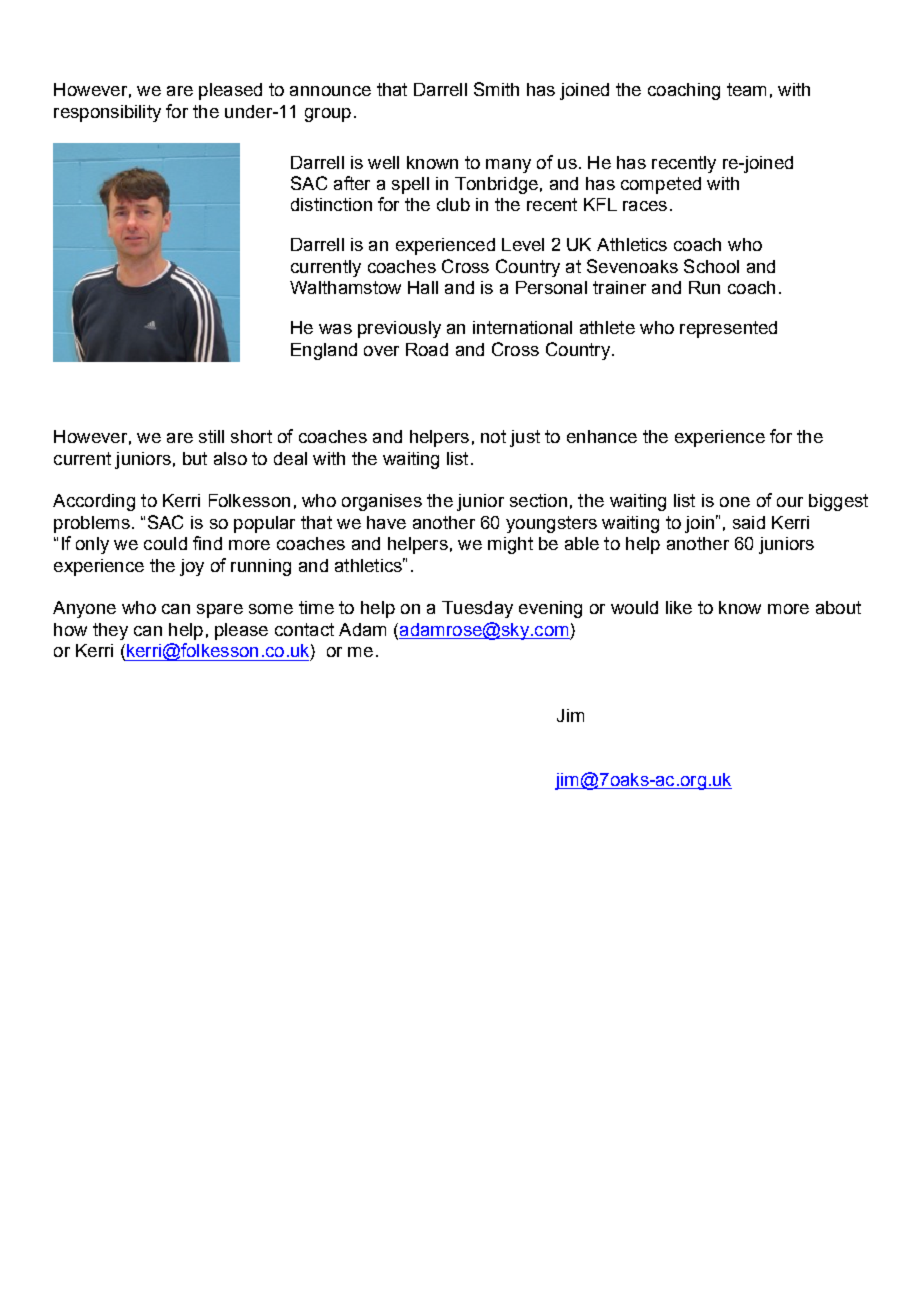 The image size is (924, 1308). Describe the element at coordinates (728, 329) in the page. I see `represented` at that location.
